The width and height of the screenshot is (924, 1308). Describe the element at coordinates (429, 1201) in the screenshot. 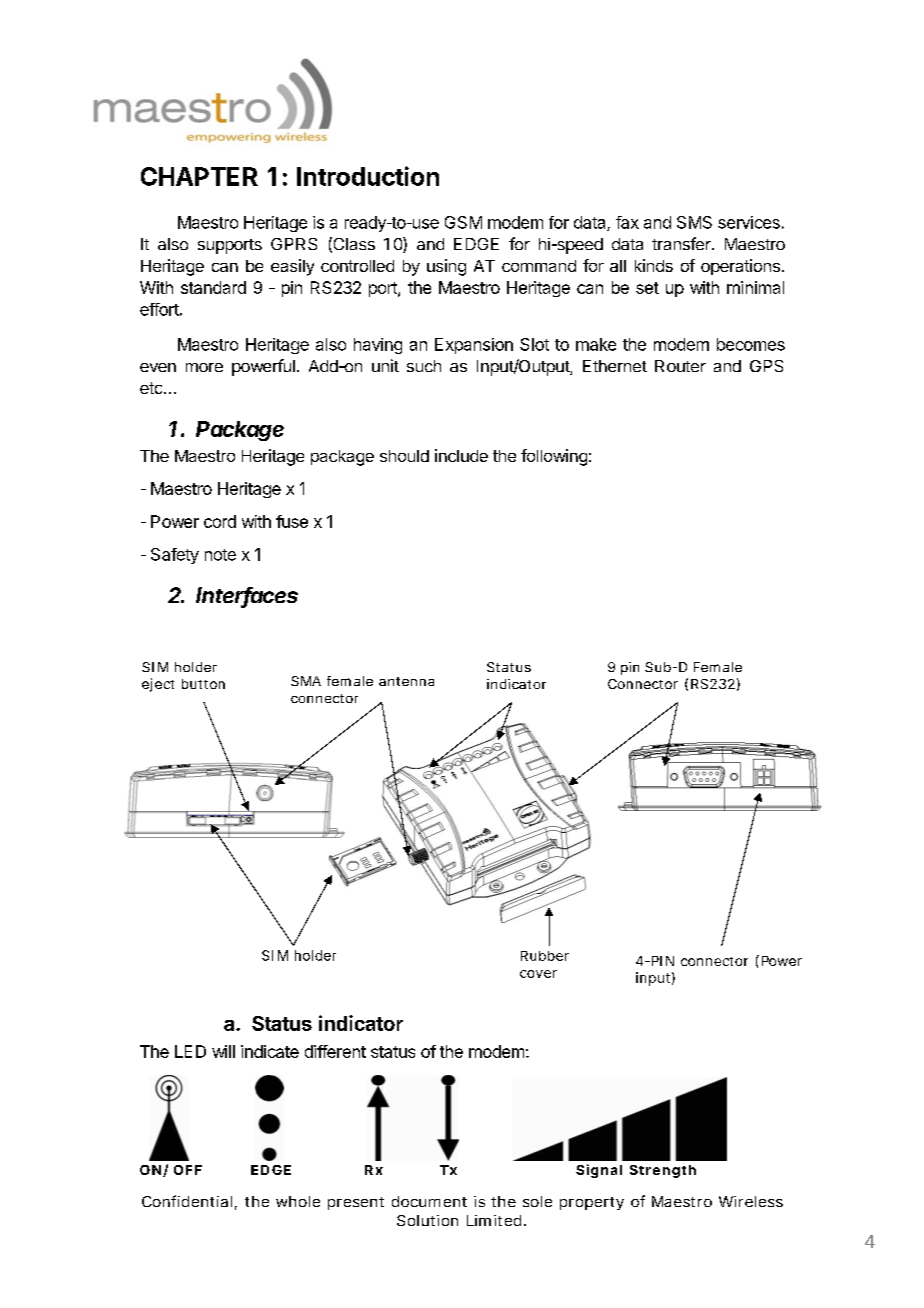

I see `document` at that location.
